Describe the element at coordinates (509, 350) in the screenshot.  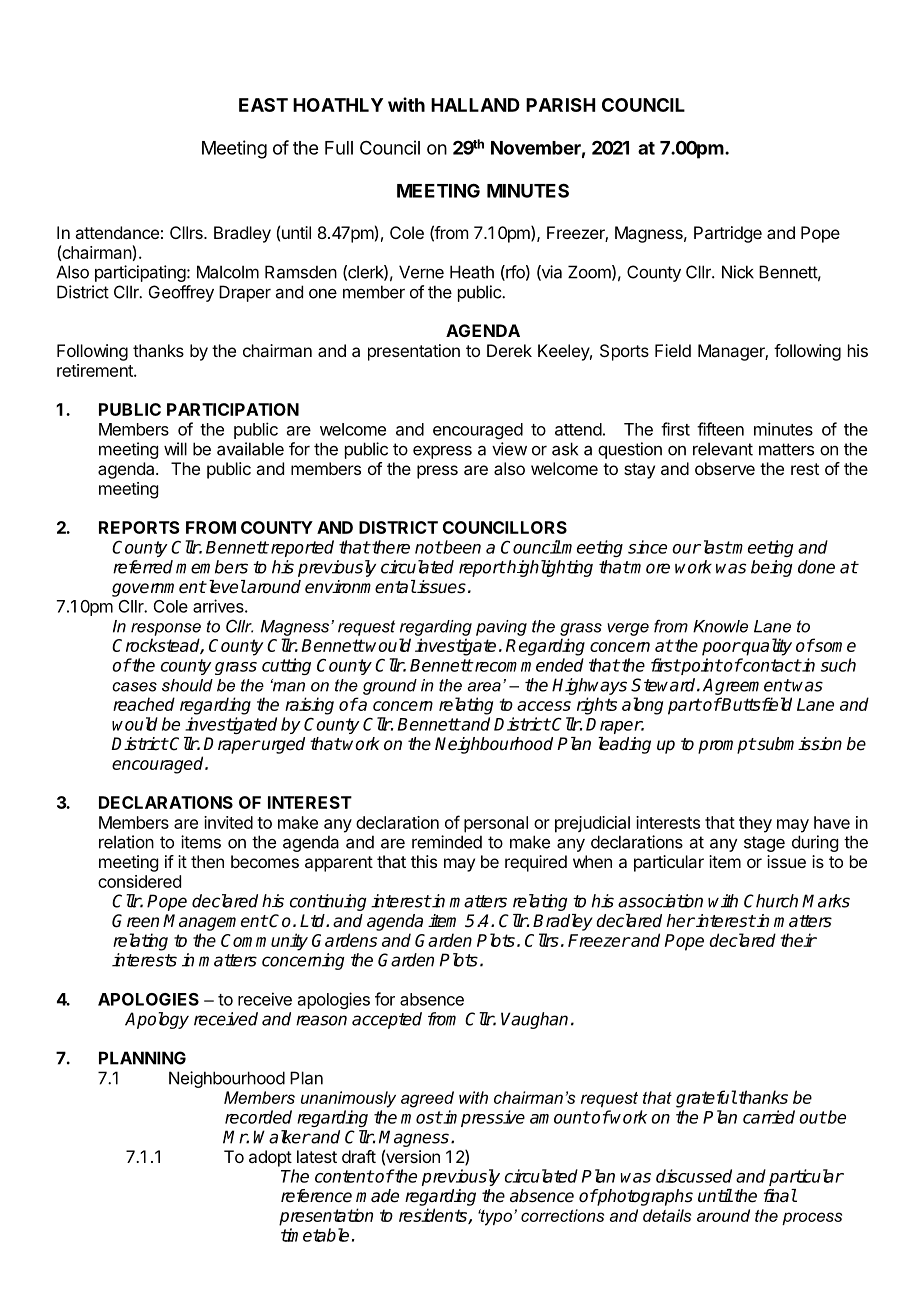
I see `Derek` at that location.
